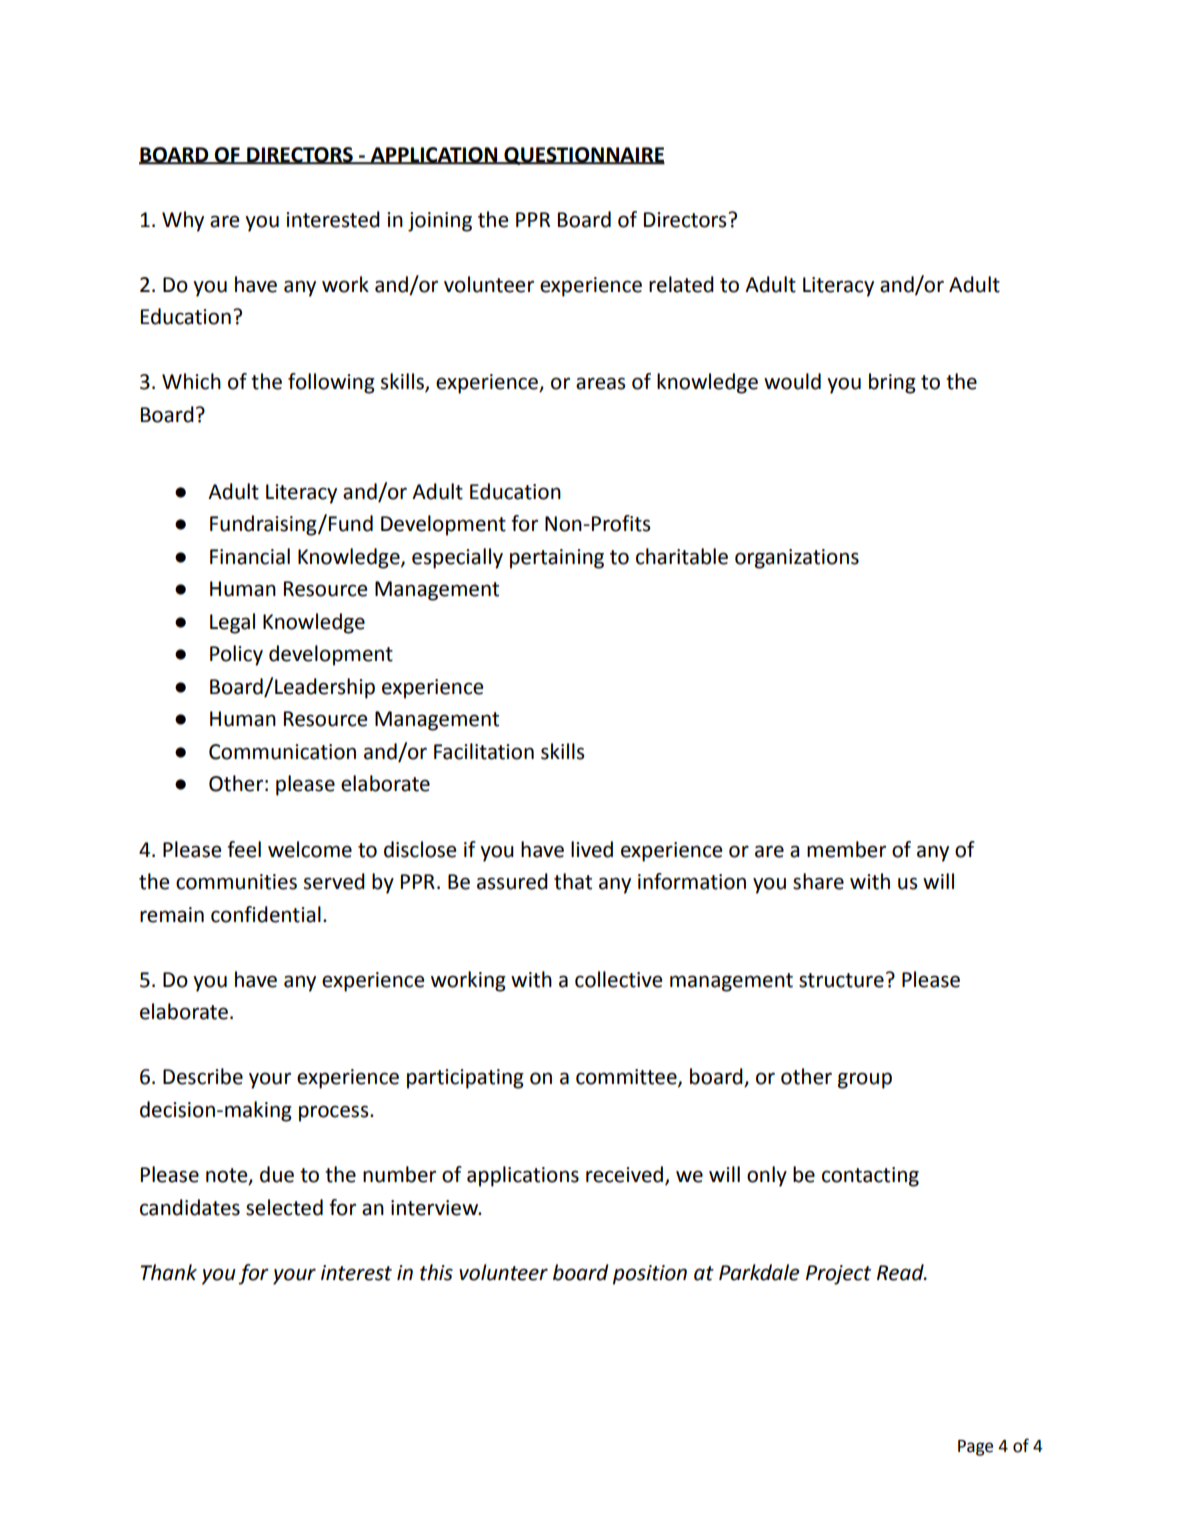 Image resolution: width=1182 pixels, height=1530 pixels. Describe the element at coordinates (583, 156) in the screenshot. I see `QUESTIONNAIRE` at that location.
